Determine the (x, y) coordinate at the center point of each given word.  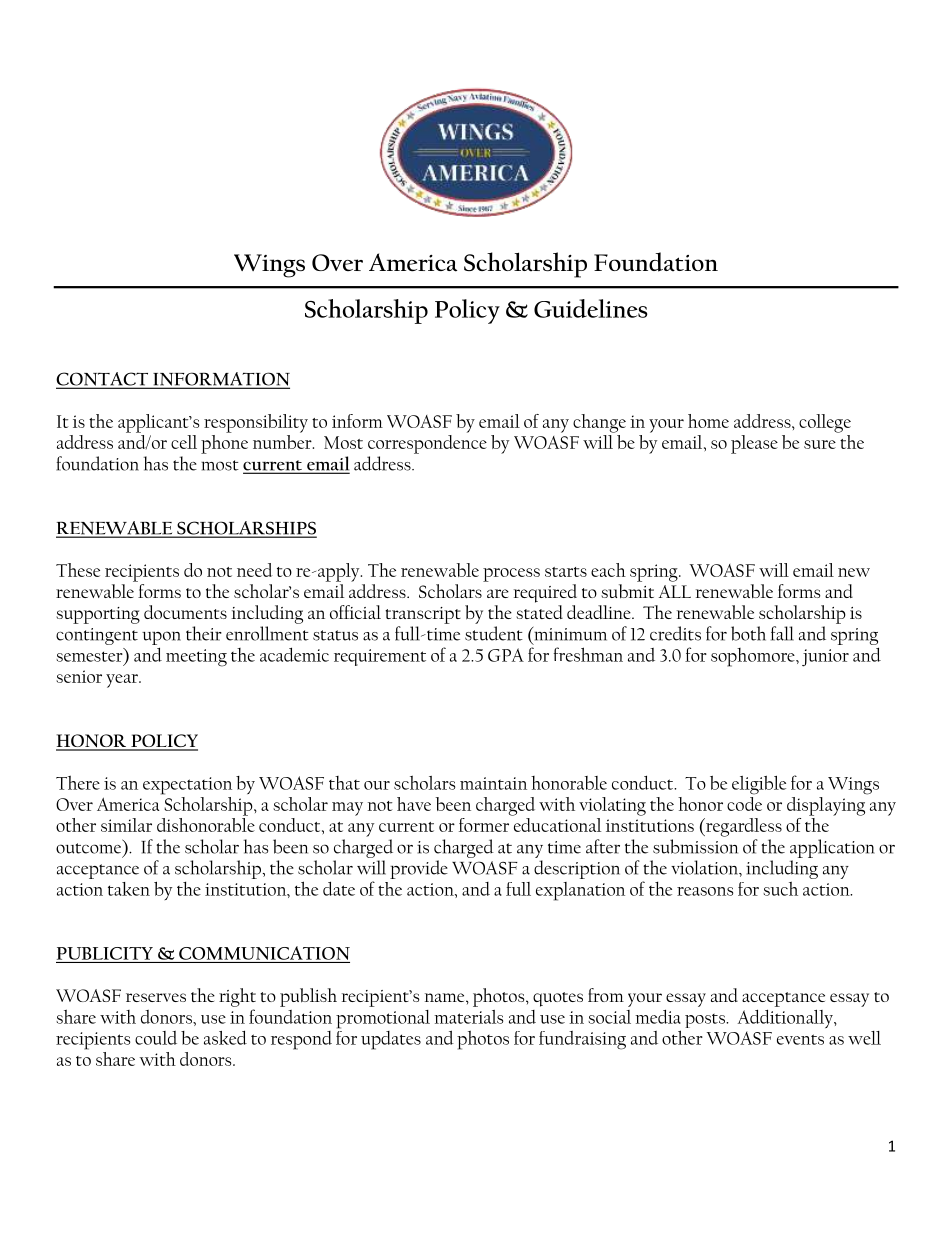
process (511, 575)
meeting (196, 658)
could (156, 1038)
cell (184, 442)
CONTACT (103, 380)
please (754, 444)
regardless (743, 827)
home (708, 421)
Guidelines (591, 308)
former (484, 825)
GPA (506, 655)
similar (126, 825)
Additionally (786, 1018)
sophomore (754, 657)
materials (468, 1017)
